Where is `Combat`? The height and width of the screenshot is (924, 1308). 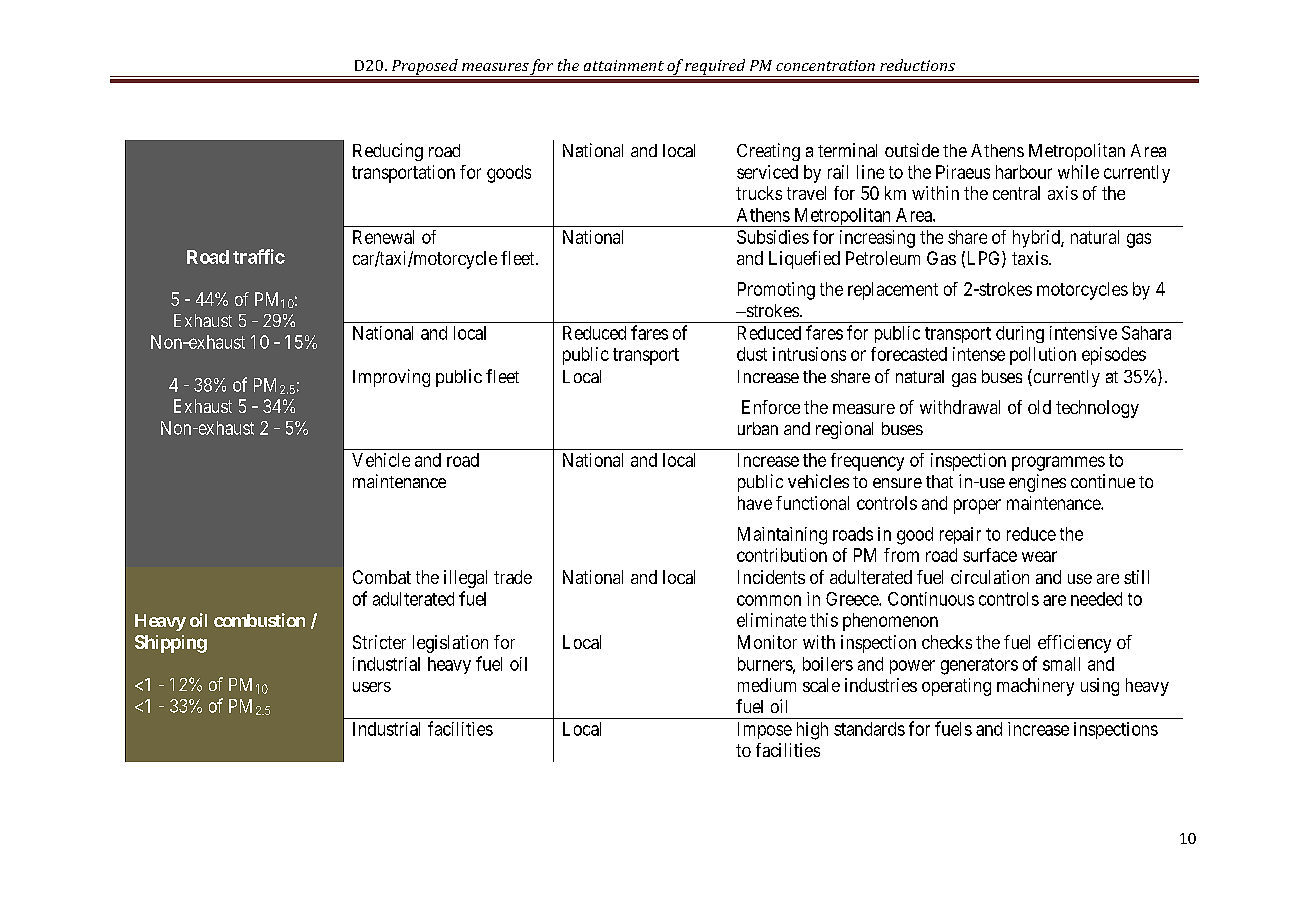
Combat is located at coordinates (382, 577).
